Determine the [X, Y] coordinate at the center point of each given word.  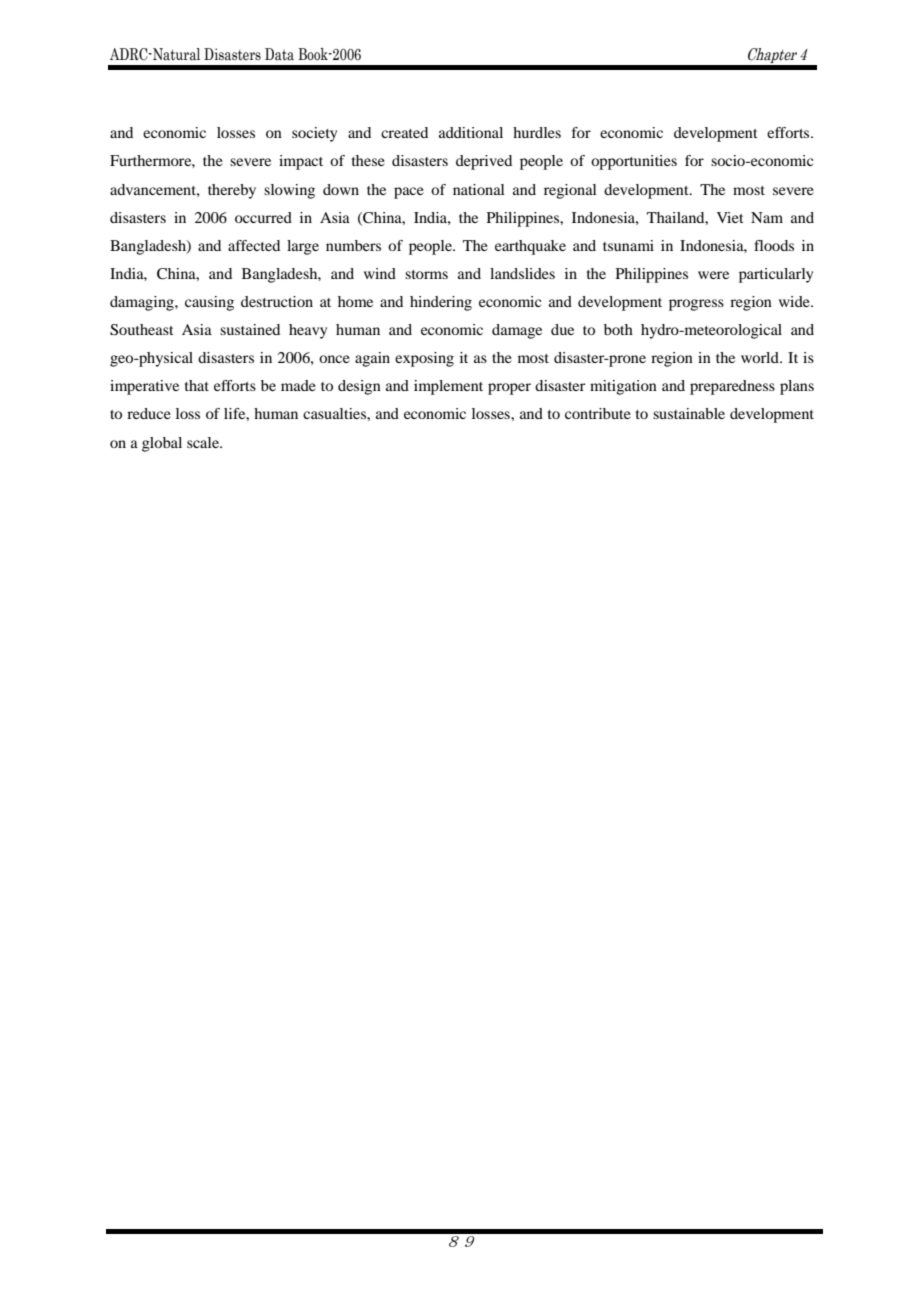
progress [696, 305]
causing [209, 303]
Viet [730, 217]
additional [471, 132]
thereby [232, 191]
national [478, 189]
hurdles [537, 132]
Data [279, 54]
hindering [441, 303]
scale [204, 442]
